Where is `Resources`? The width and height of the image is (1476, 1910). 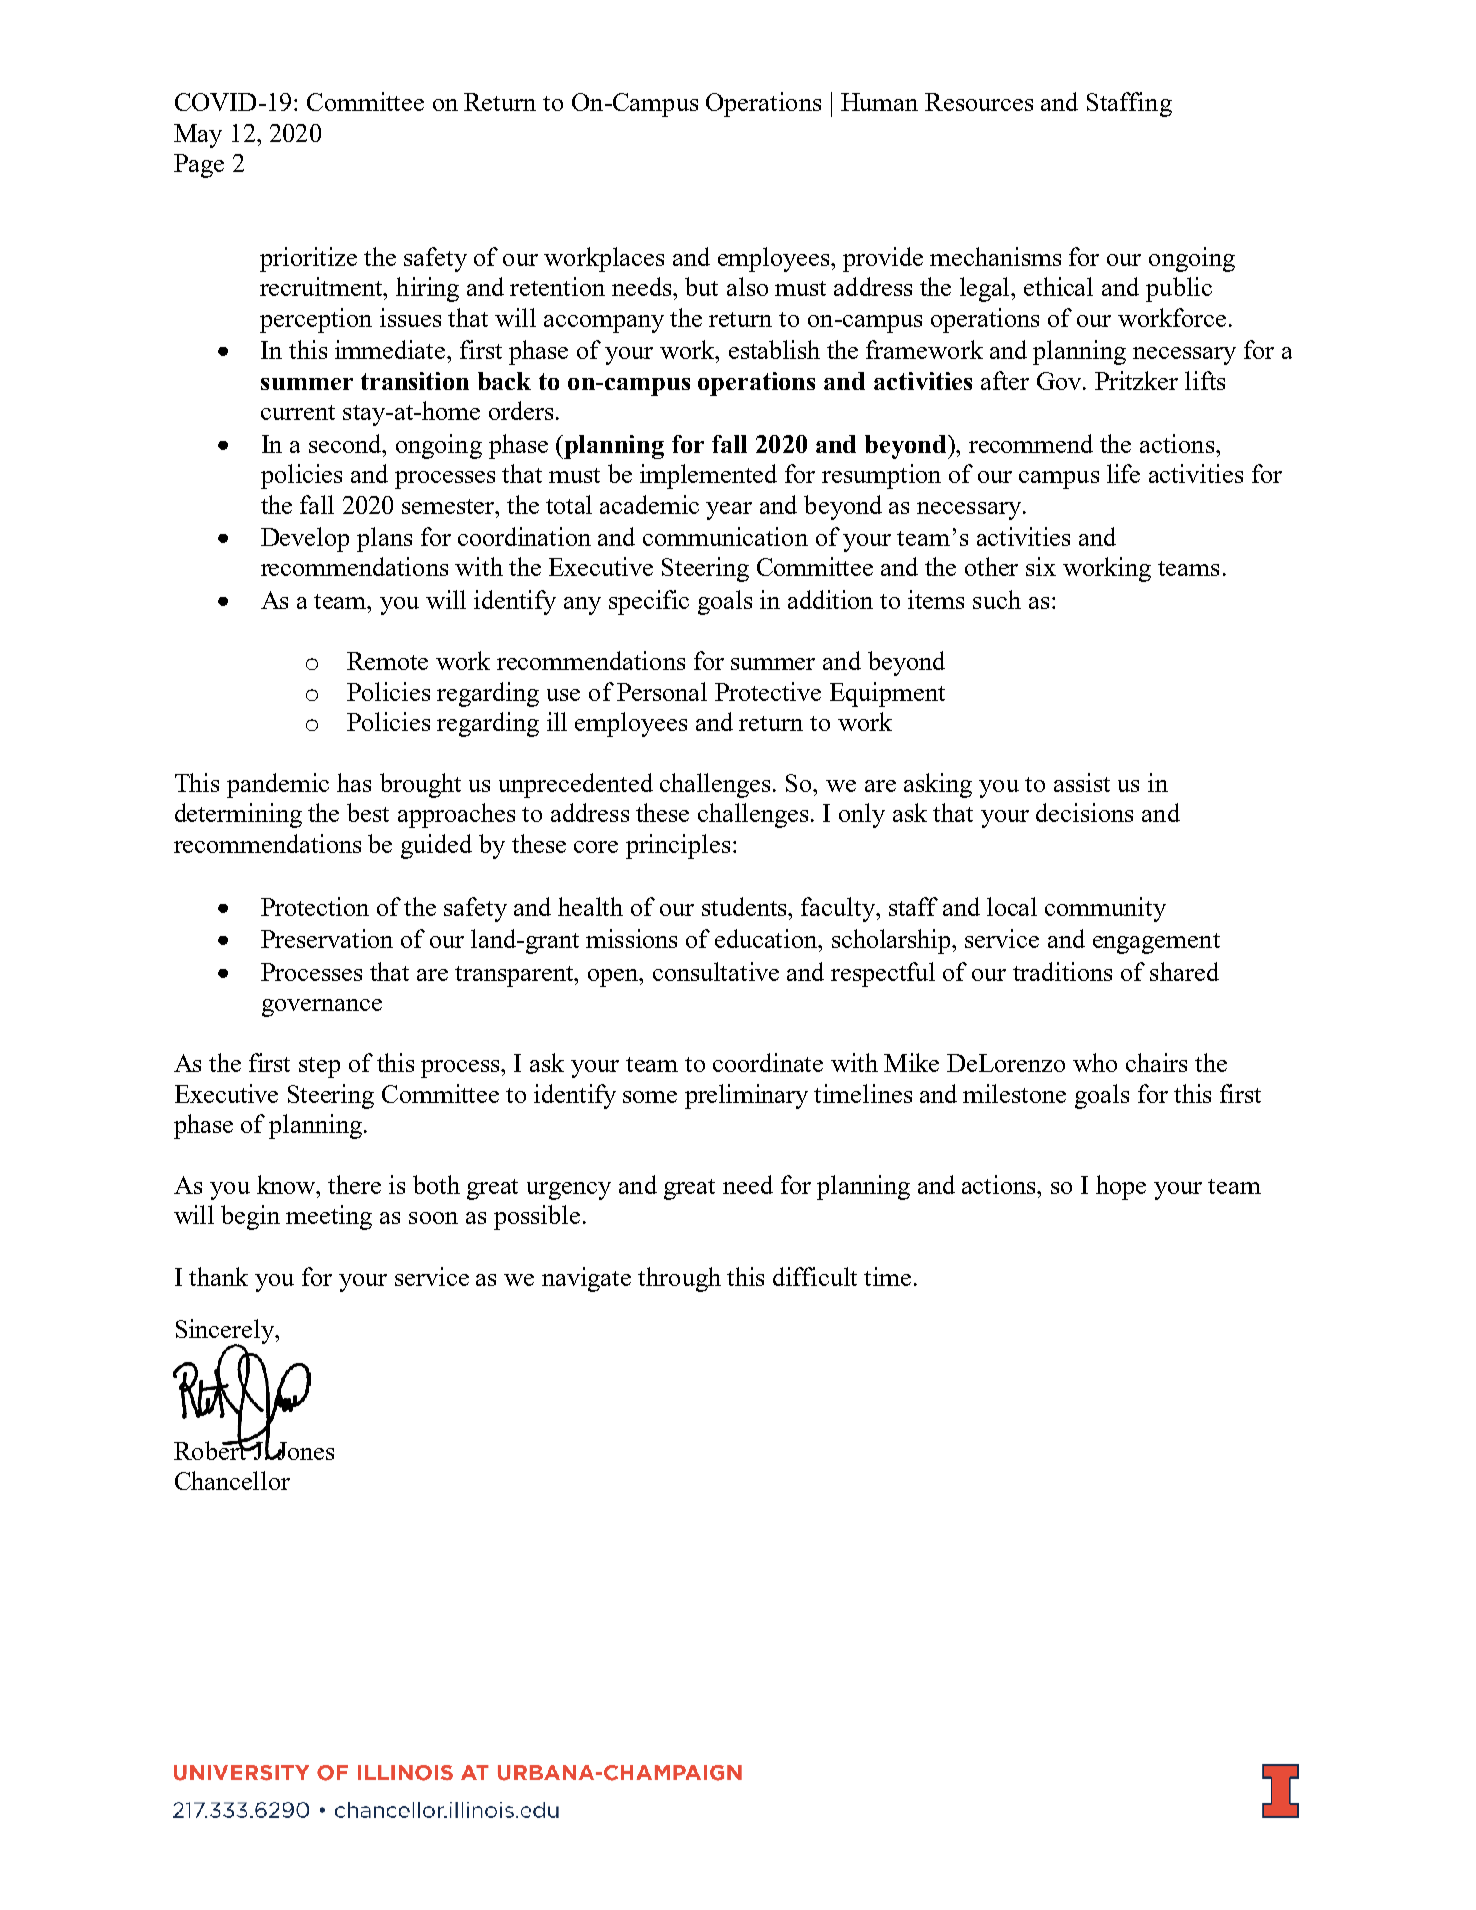 Resources is located at coordinates (979, 102).
